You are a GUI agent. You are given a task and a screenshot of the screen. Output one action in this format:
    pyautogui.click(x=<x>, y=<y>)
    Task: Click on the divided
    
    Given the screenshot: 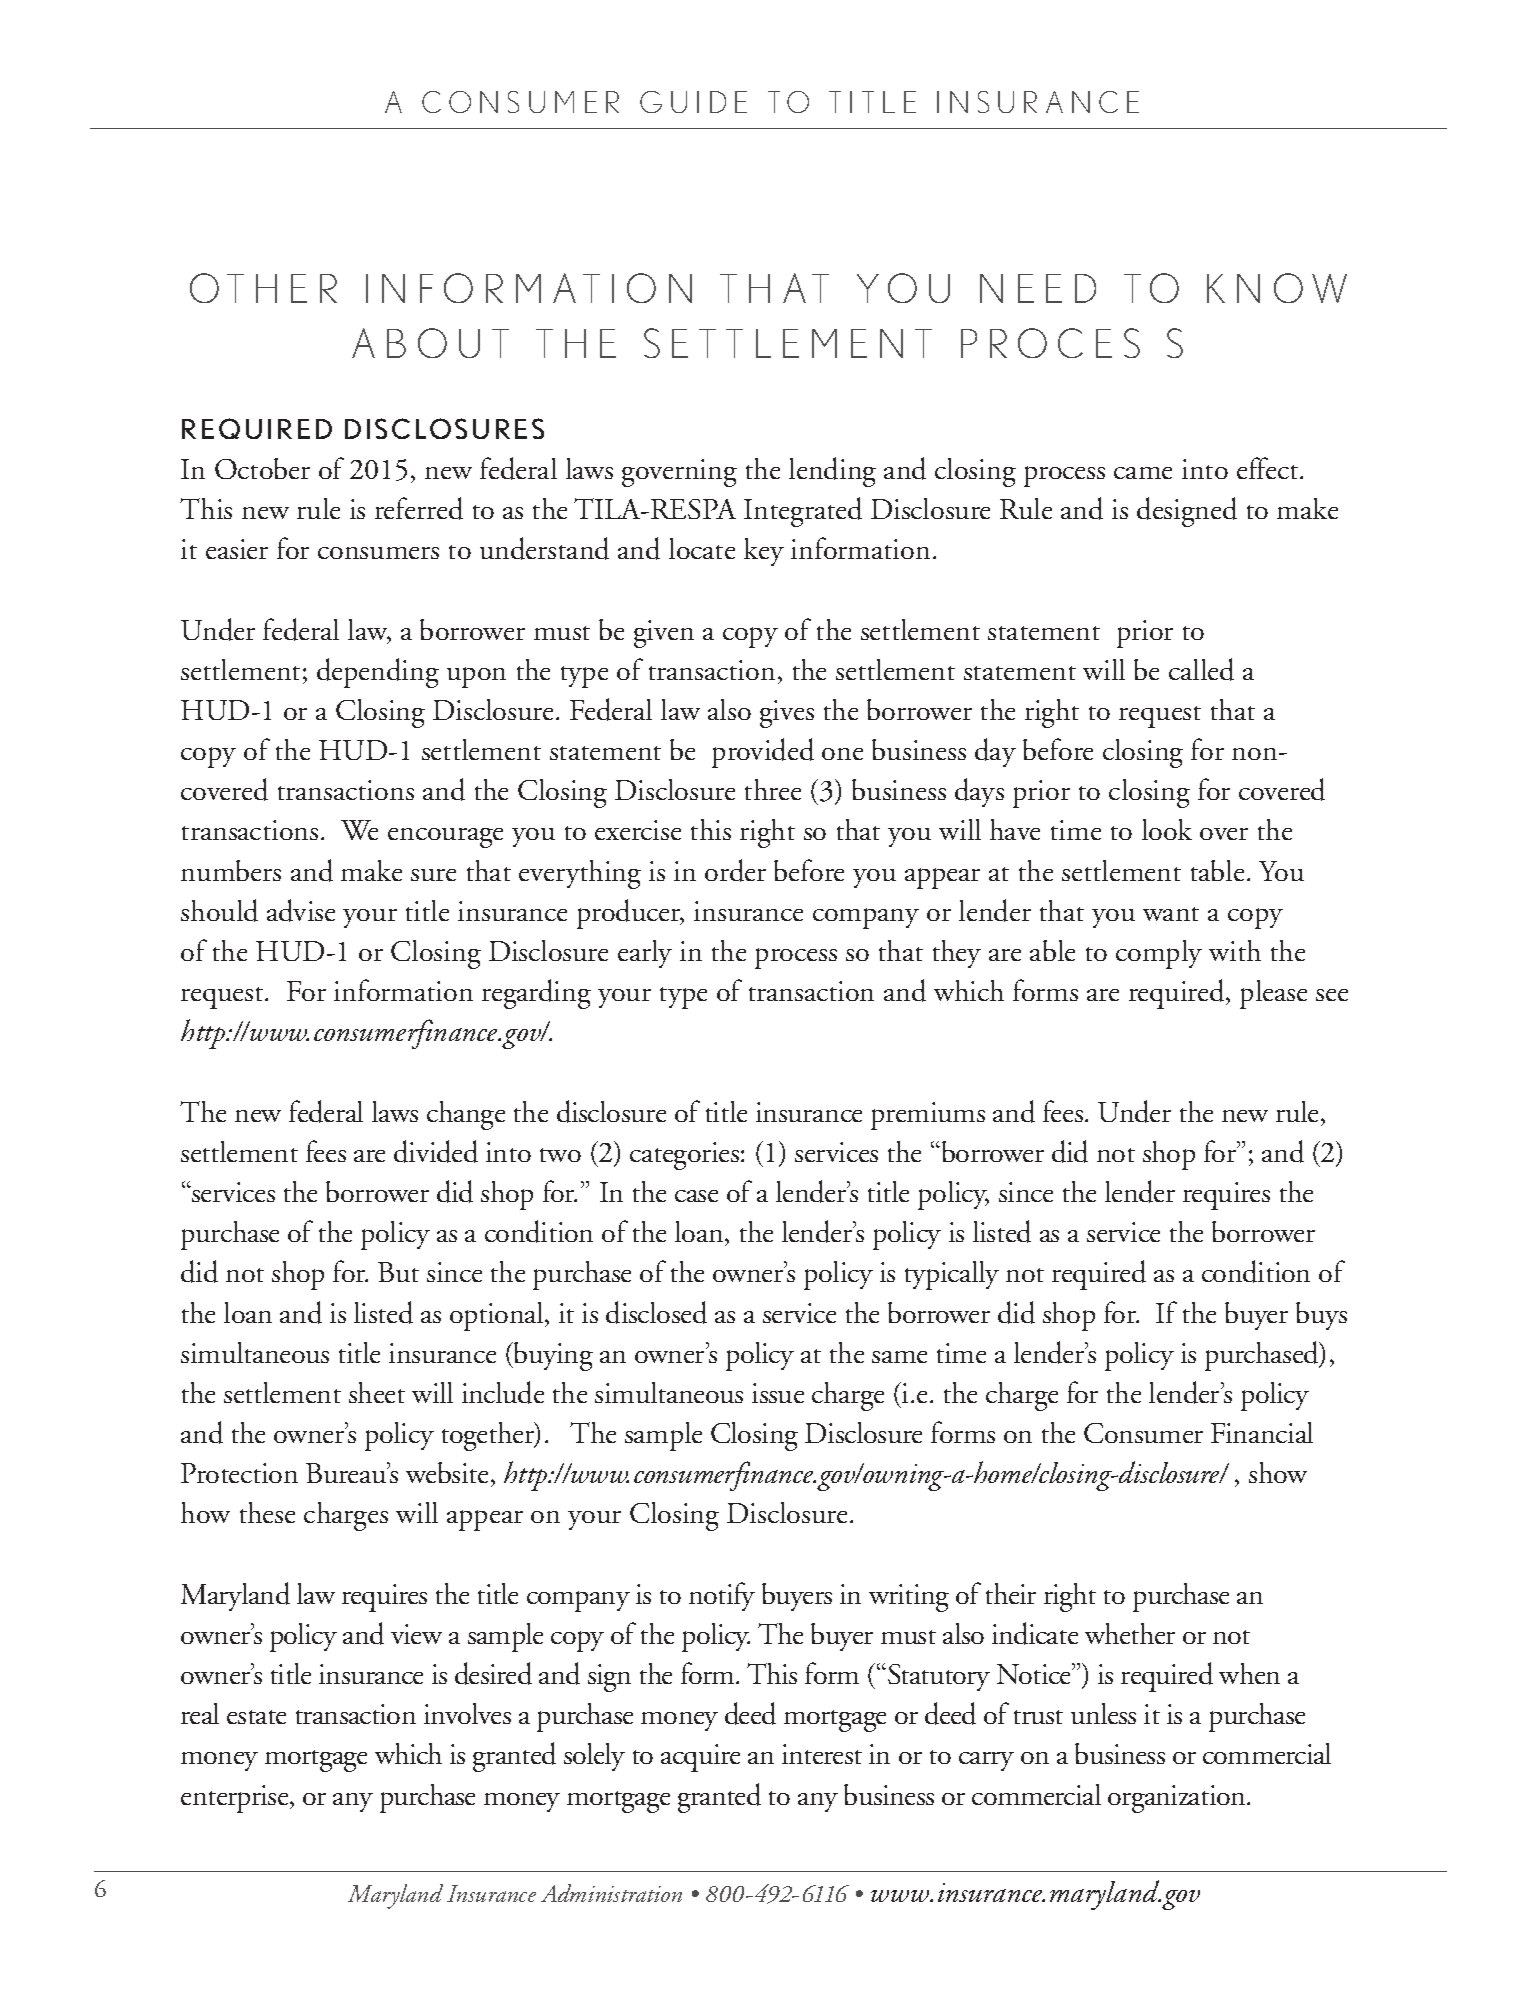 What is the action you would take?
    pyautogui.click(x=436, y=1151)
